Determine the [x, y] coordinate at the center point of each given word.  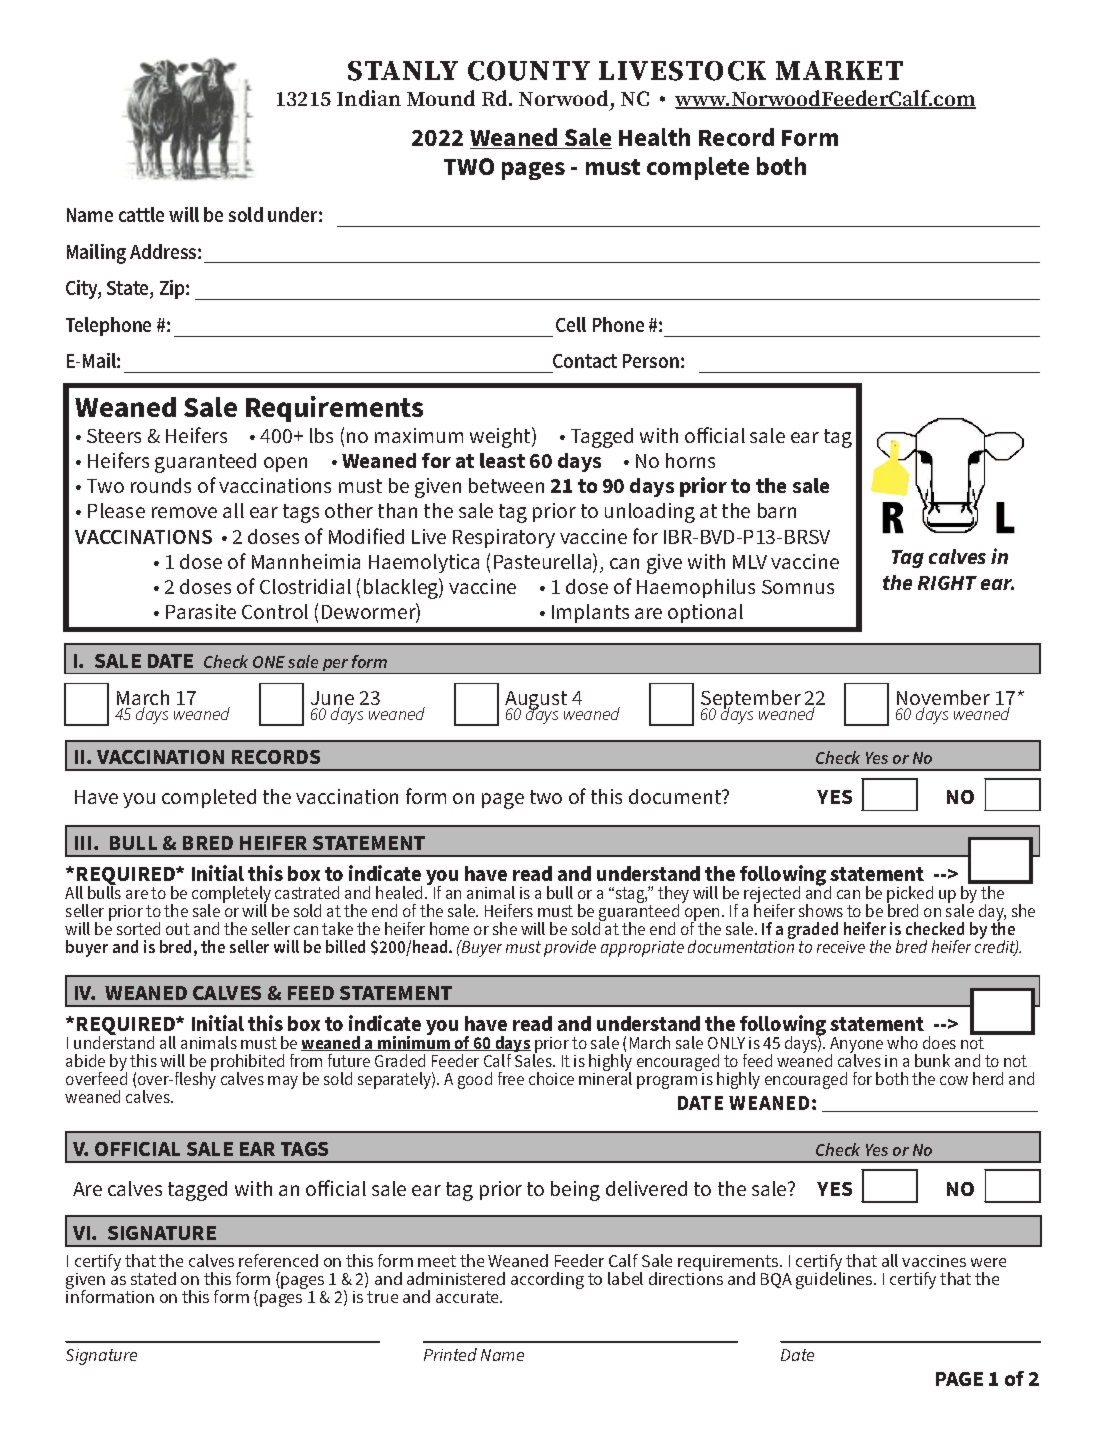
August [537, 702]
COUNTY [529, 71]
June [332, 699]
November [943, 699]
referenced [278, 1260]
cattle [141, 214]
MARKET [839, 70]
